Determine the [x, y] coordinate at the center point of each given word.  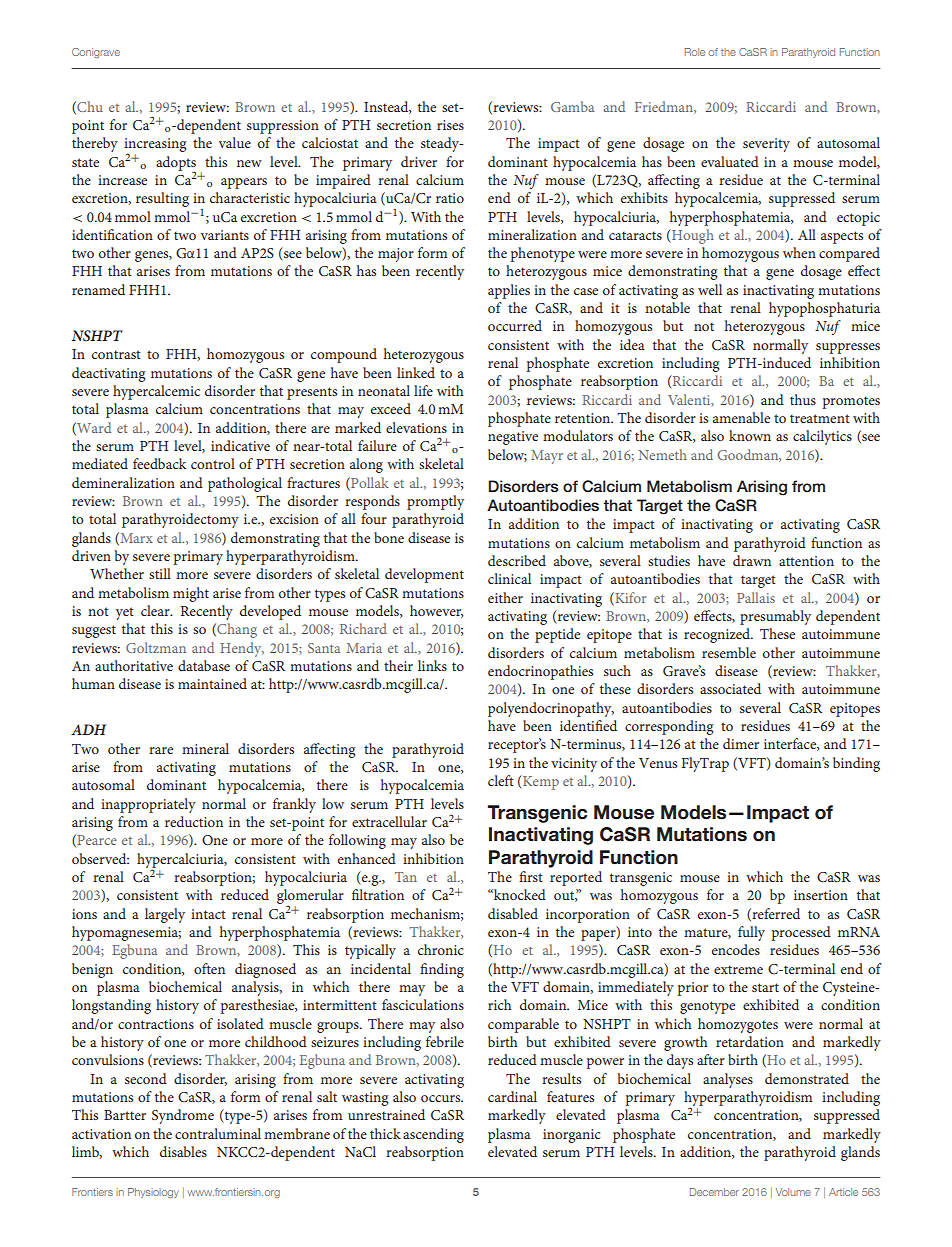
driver [419, 161]
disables [183, 1151]
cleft [501, 780]
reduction [194, 821]
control [213, 463]
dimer [741, 743]
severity [766, 145]
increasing [155, 146]
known [750, 435]
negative [513, 438]
